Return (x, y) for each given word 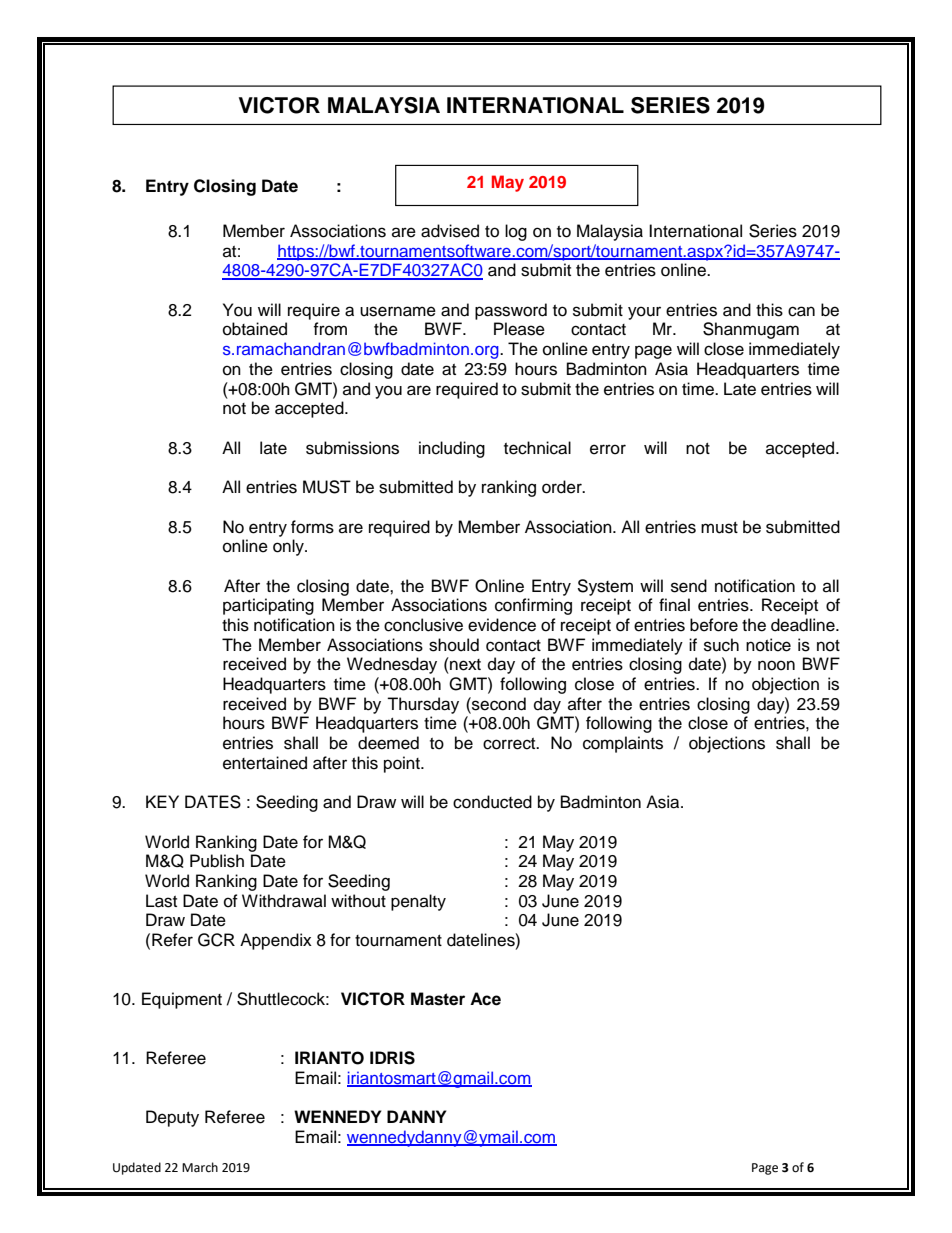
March (200, 1167)
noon (776, 665)
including (452, 449)
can (801, 311)
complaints (623, 744)
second (498, 704)
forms (312, 527)
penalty (418, 902)
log (516, 232)
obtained (255, 329)
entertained (265, 763)
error (608, 449)
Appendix (276, 941)
